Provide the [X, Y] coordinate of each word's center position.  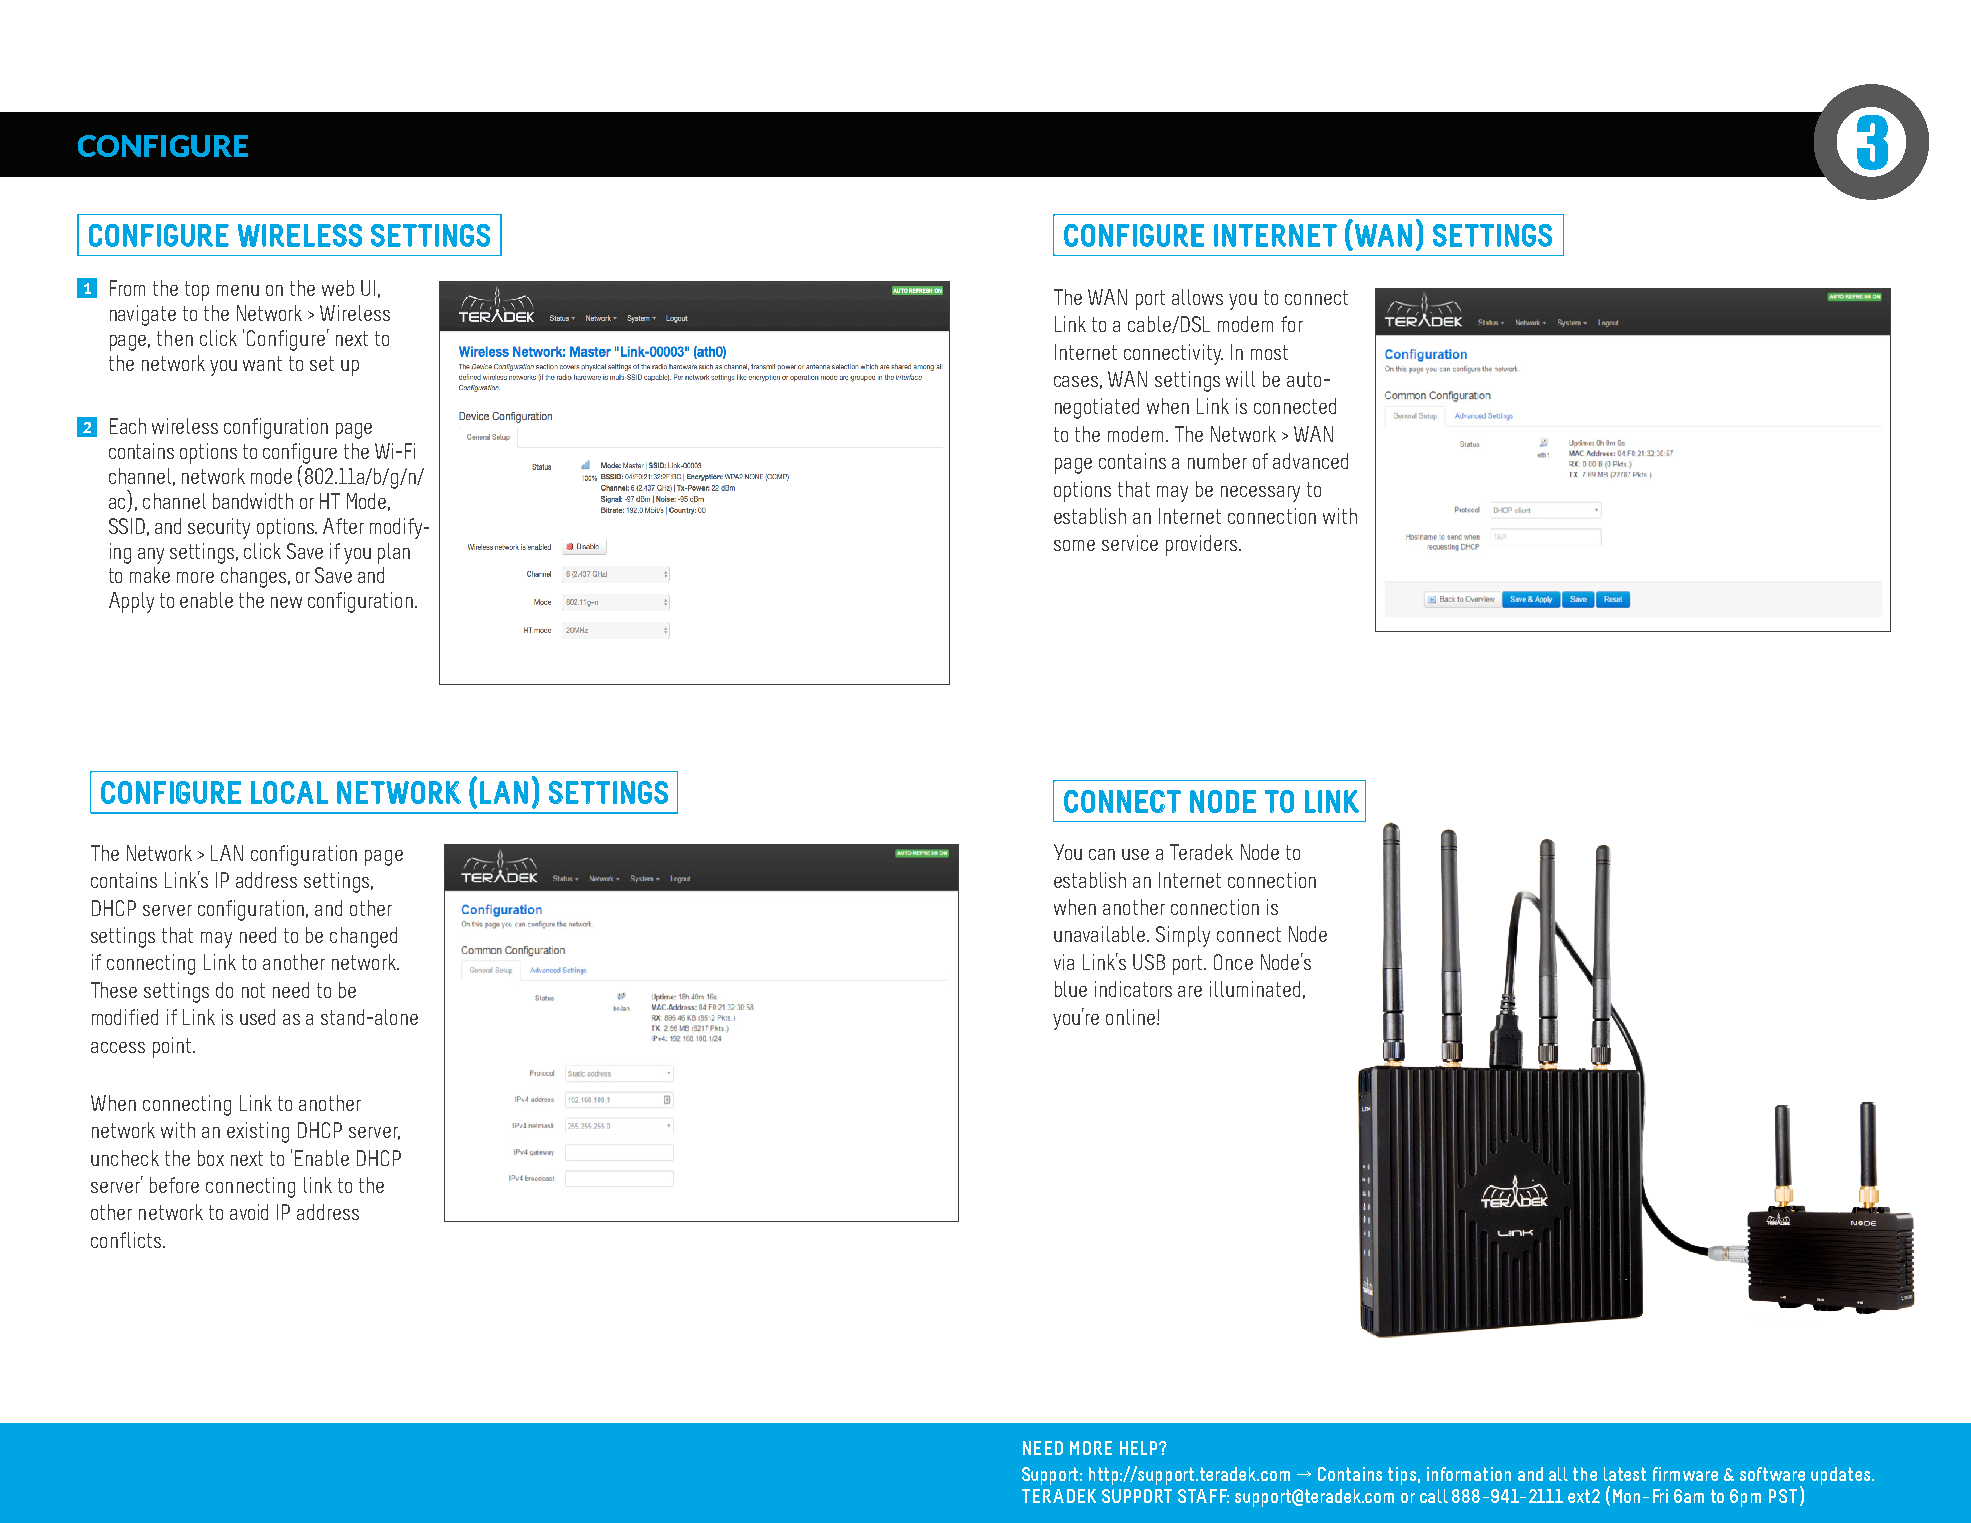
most [1269, 352]
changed [363, 937]
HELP [1140, 1448]
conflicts [126, 1240]
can [1102, 854]
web [338, 288]
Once [1233, 962]
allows [1197, 297]
